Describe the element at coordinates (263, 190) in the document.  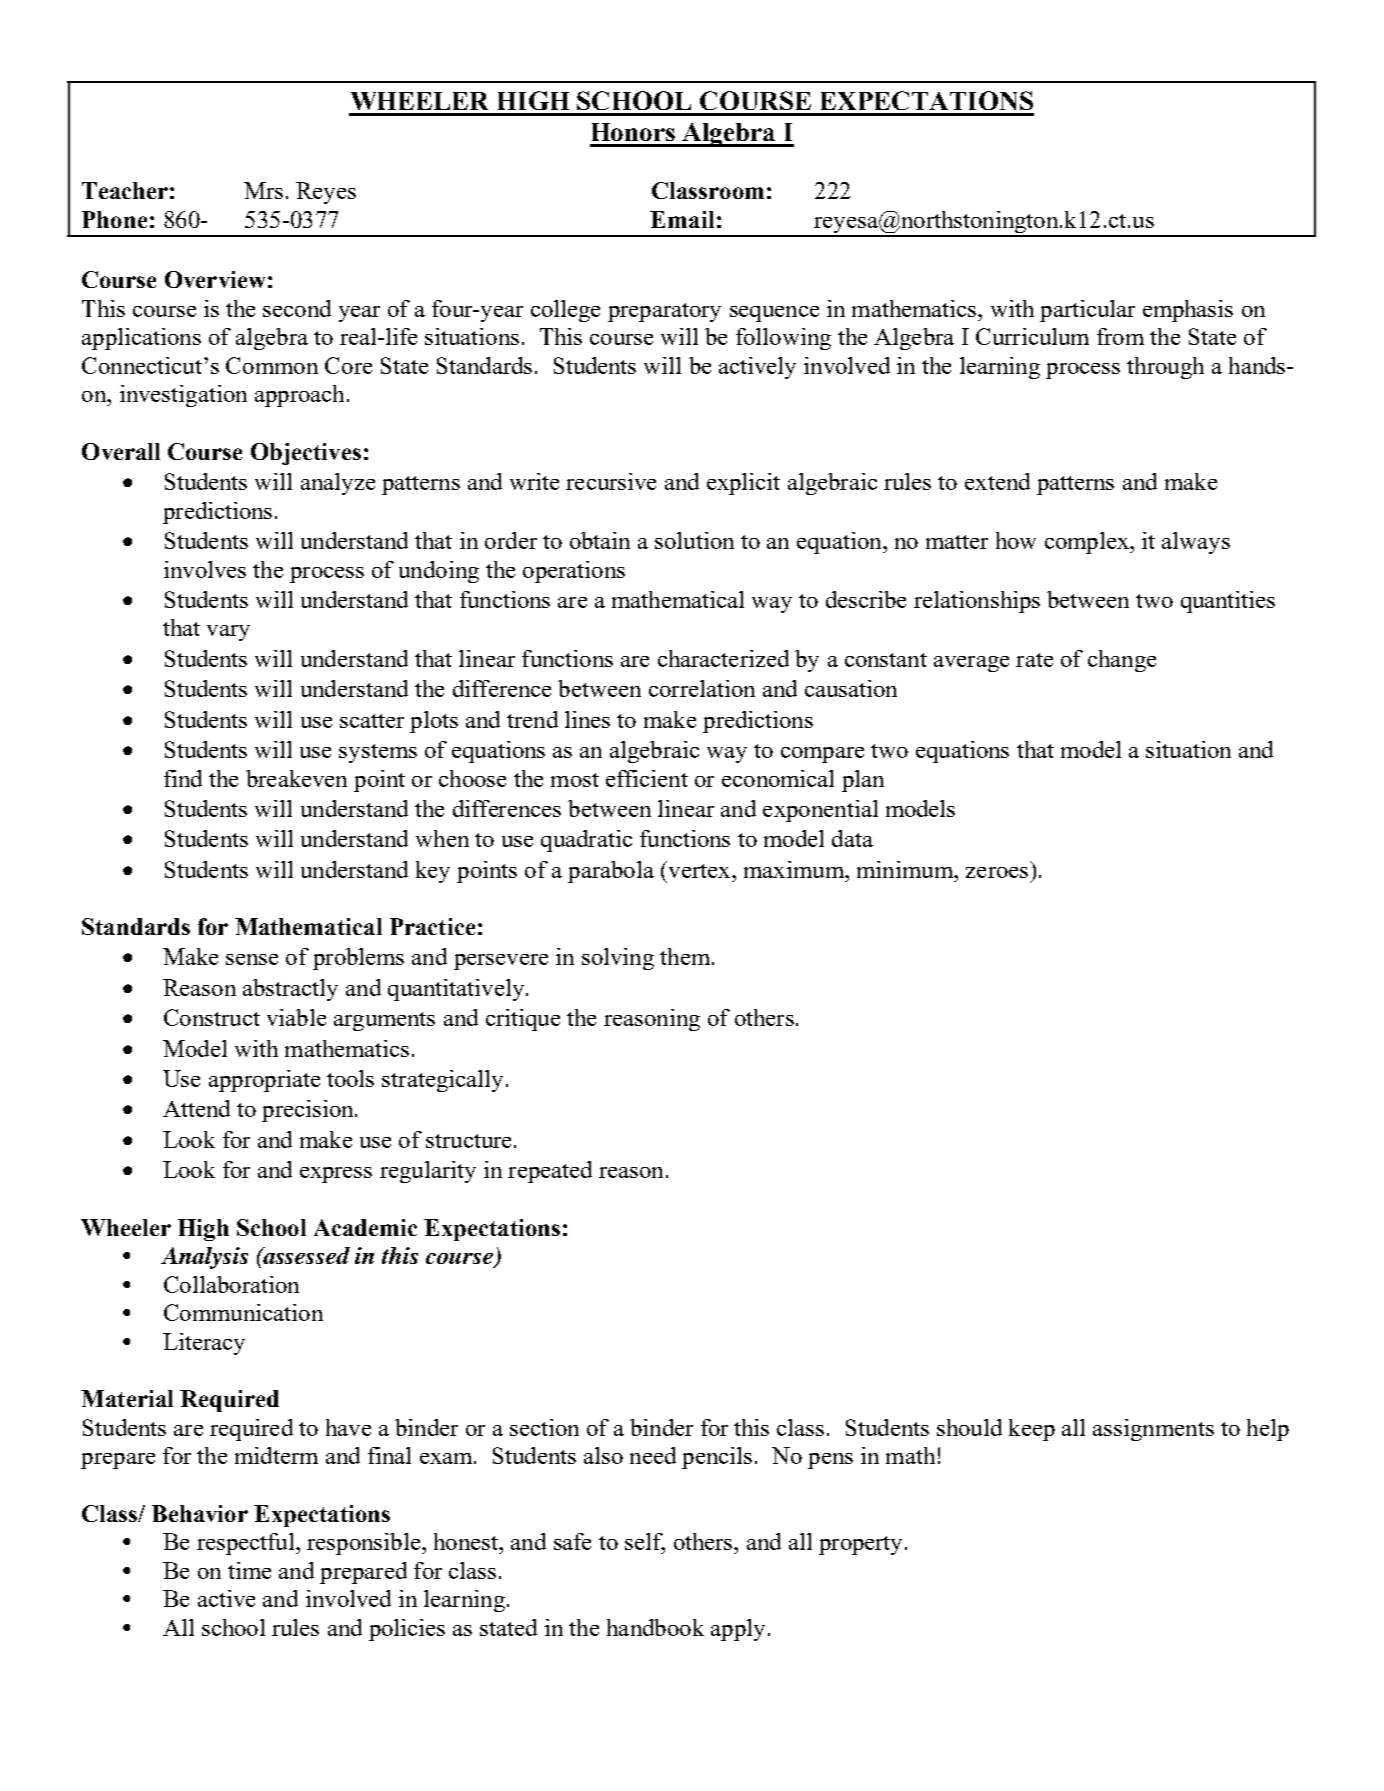
I see `Mrs` at that location.
